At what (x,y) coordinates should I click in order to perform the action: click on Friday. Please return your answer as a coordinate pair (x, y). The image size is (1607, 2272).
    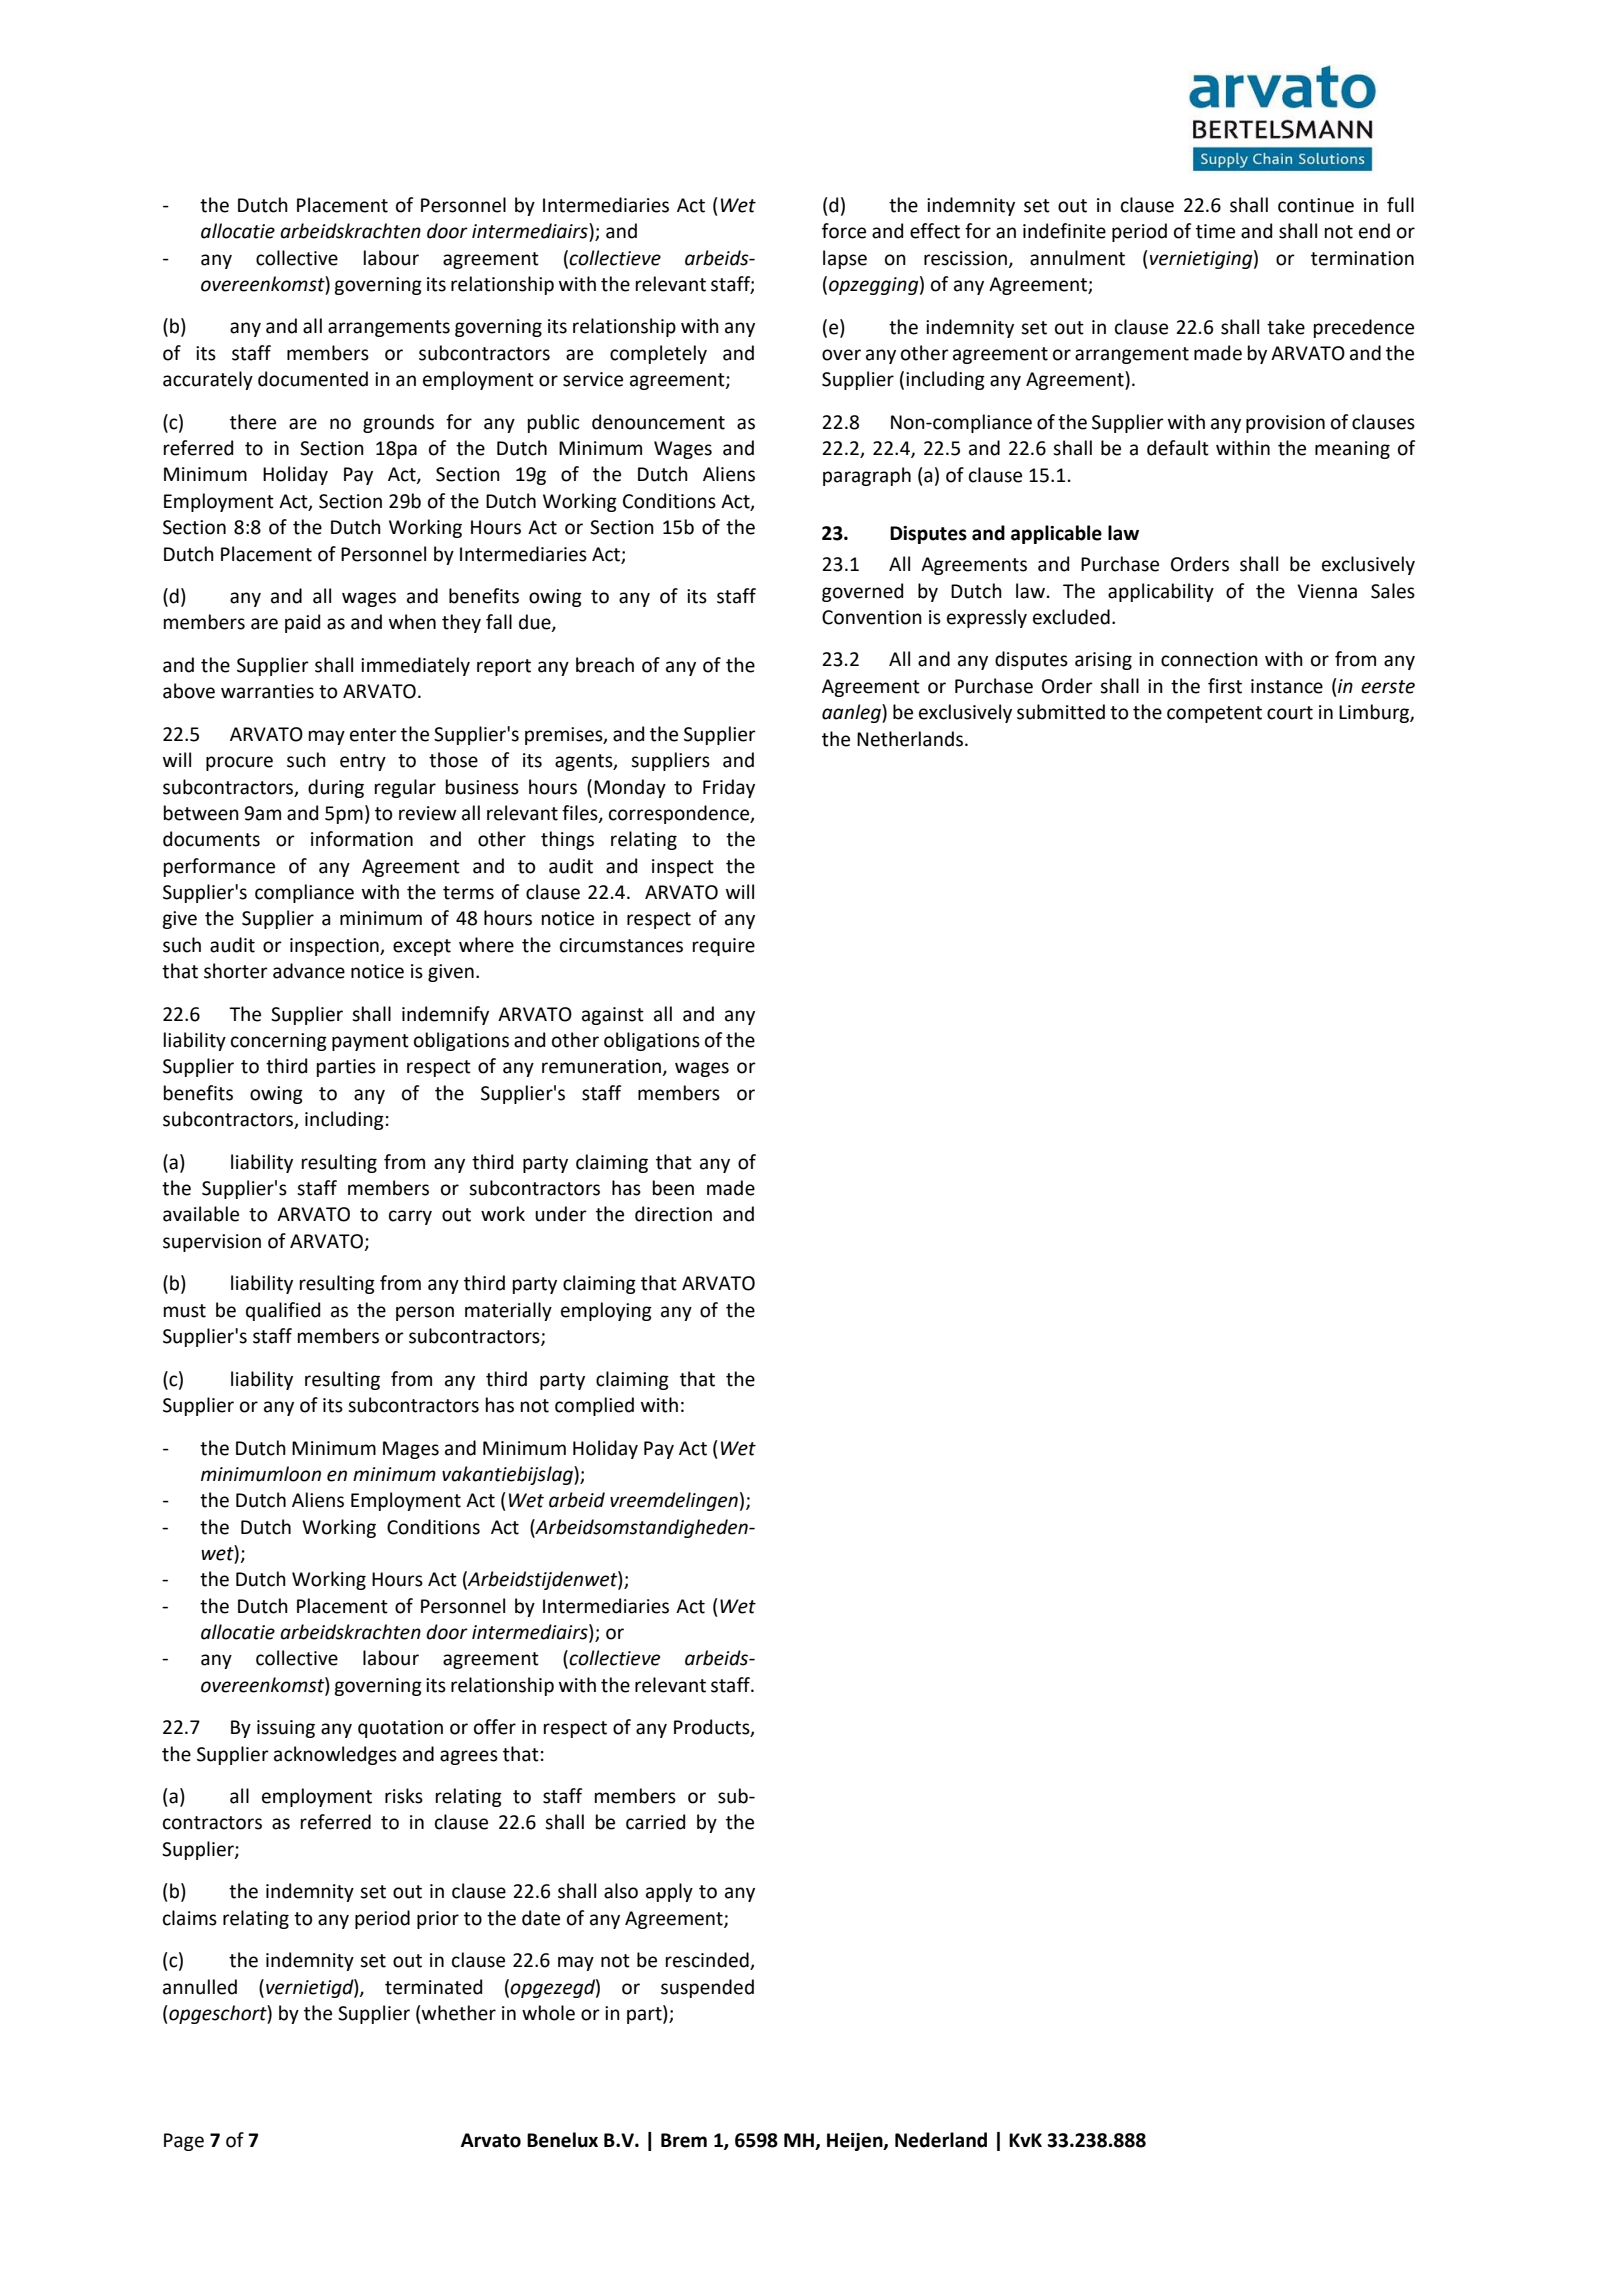
    Looking at the image, I should click on (729, 788).
